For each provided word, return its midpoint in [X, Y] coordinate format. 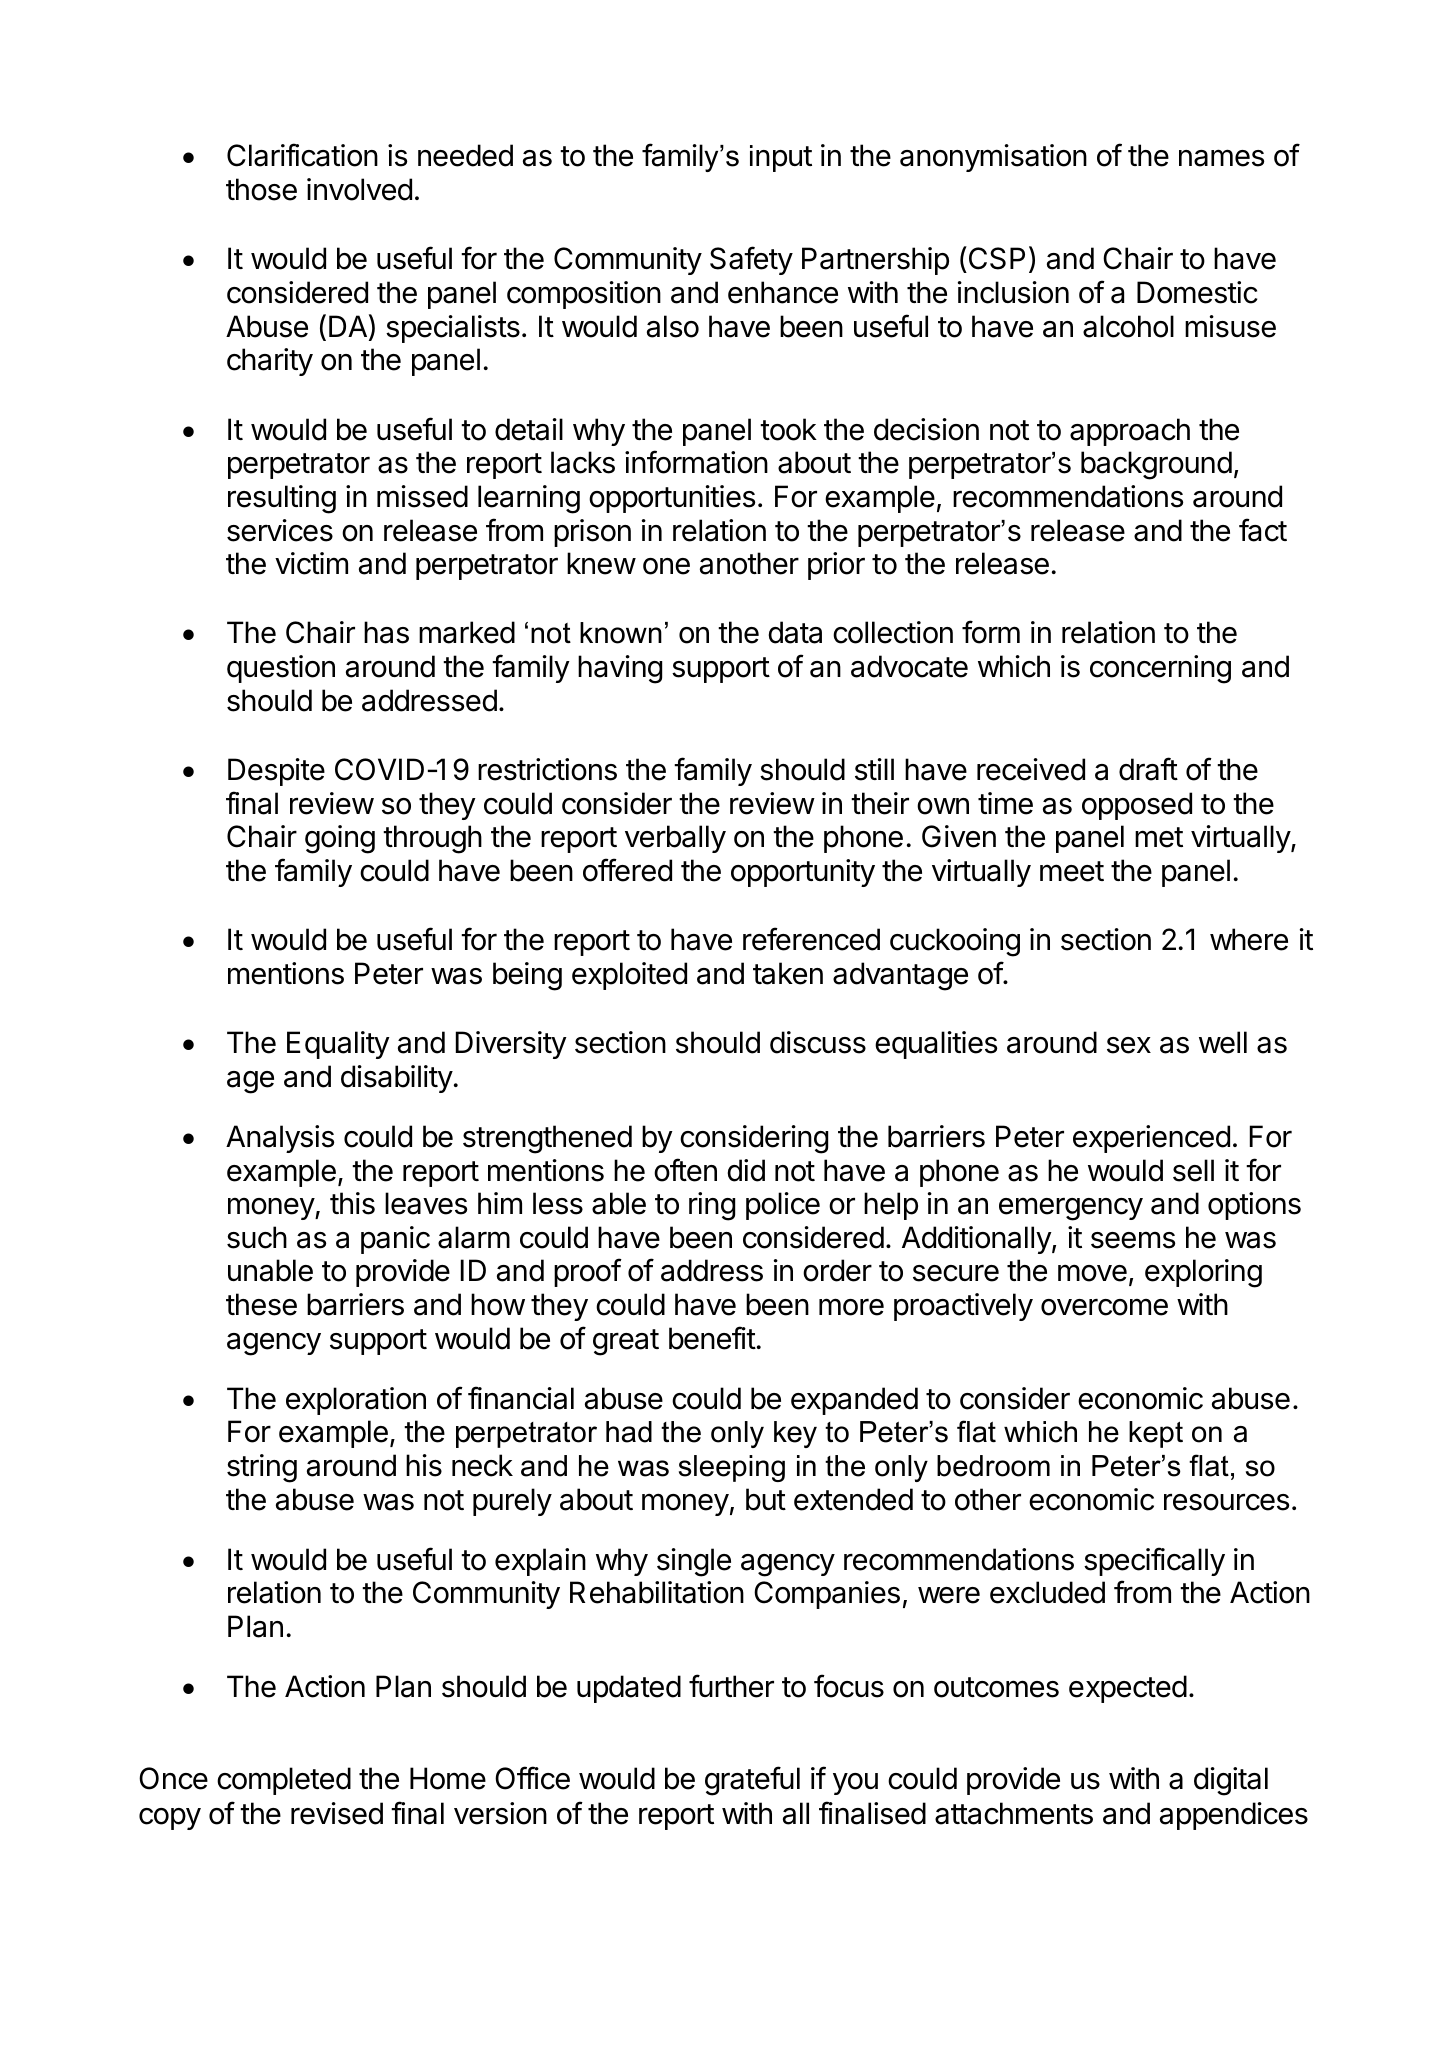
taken [788, 973]
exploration [356, 1401]
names [1221, 158]
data [795, 632]
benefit [712, 1338]
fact [1263, 530]
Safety [751, 260]
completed [284, 1781]
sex [1129, 1045]
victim [311, 563]
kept [1156, 1434]
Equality [338, 1045]
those [261, 189]
